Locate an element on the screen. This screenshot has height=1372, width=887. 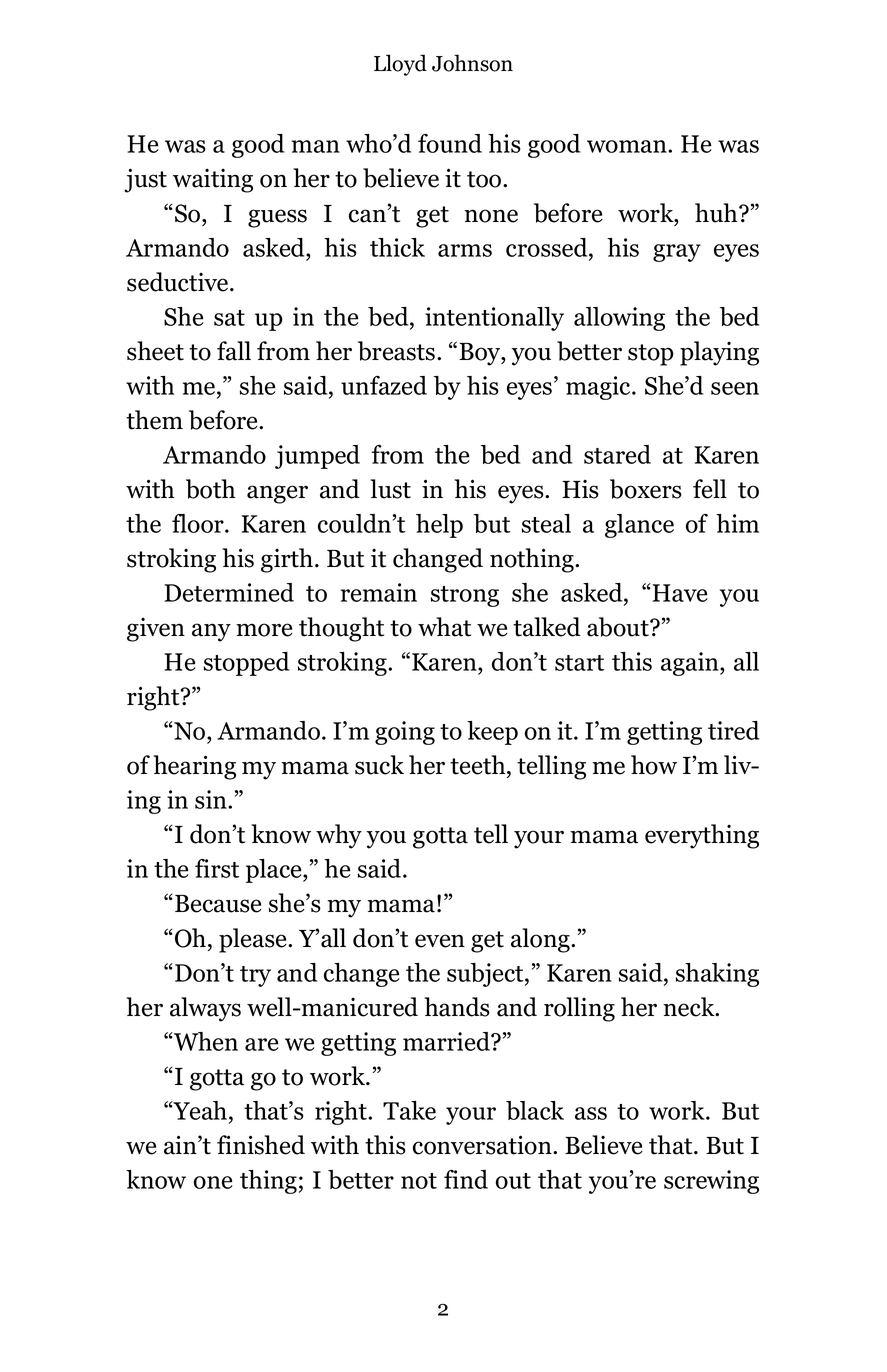
lust is located at coordinates (390, 489).
